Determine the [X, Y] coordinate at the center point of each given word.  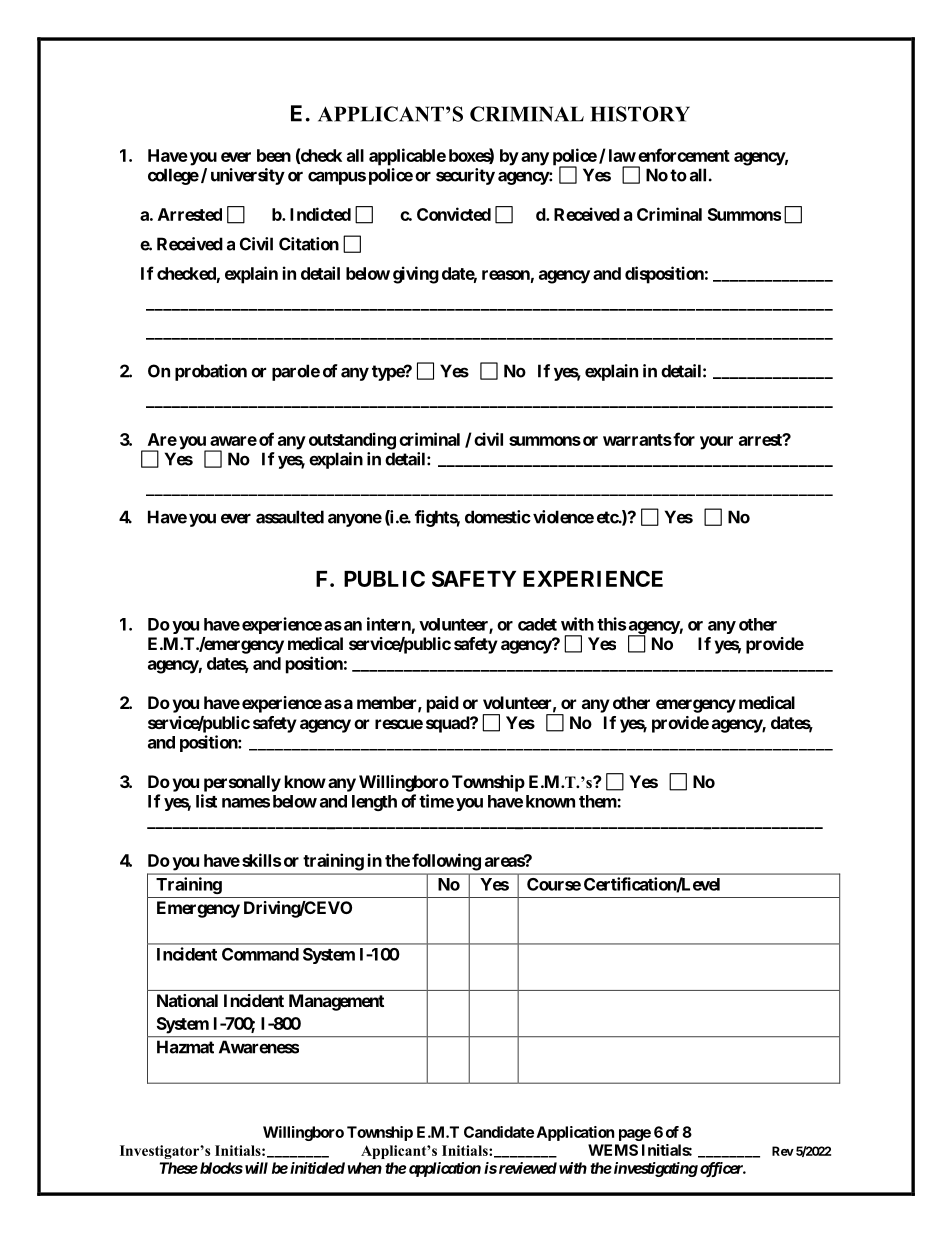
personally [242, 783]
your [716, 443]
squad [448, 724]
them [598, 801]
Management [336, 1002]
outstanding [352, 441]
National [187, 1000]
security [465, 176]
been [274, 155]
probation [211, 372]
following [446, 862]
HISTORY [640, 114]
